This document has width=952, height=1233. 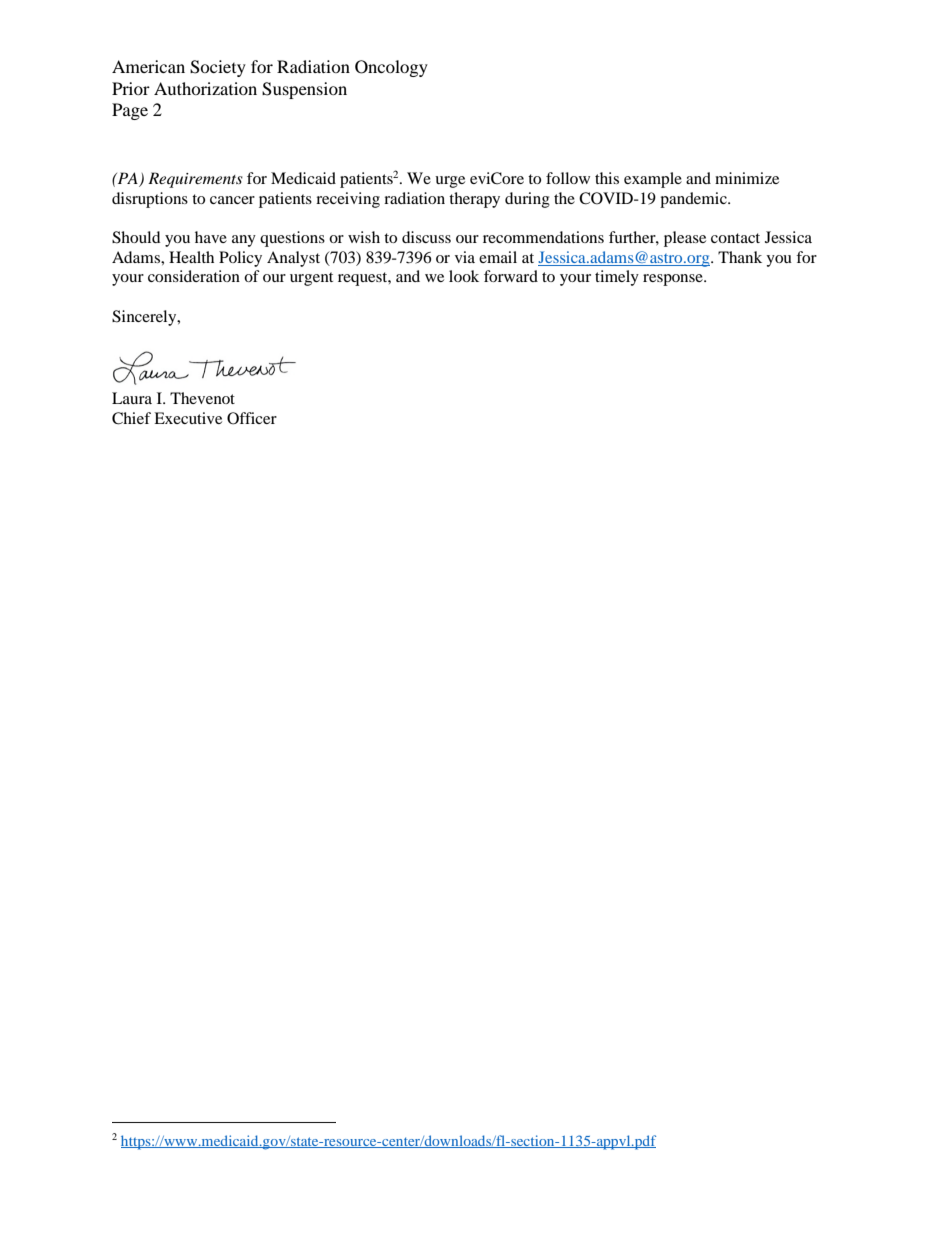 What do you see at coordinates (607, 178) in the document?
I see `this` at bounding box center [607, 178].
